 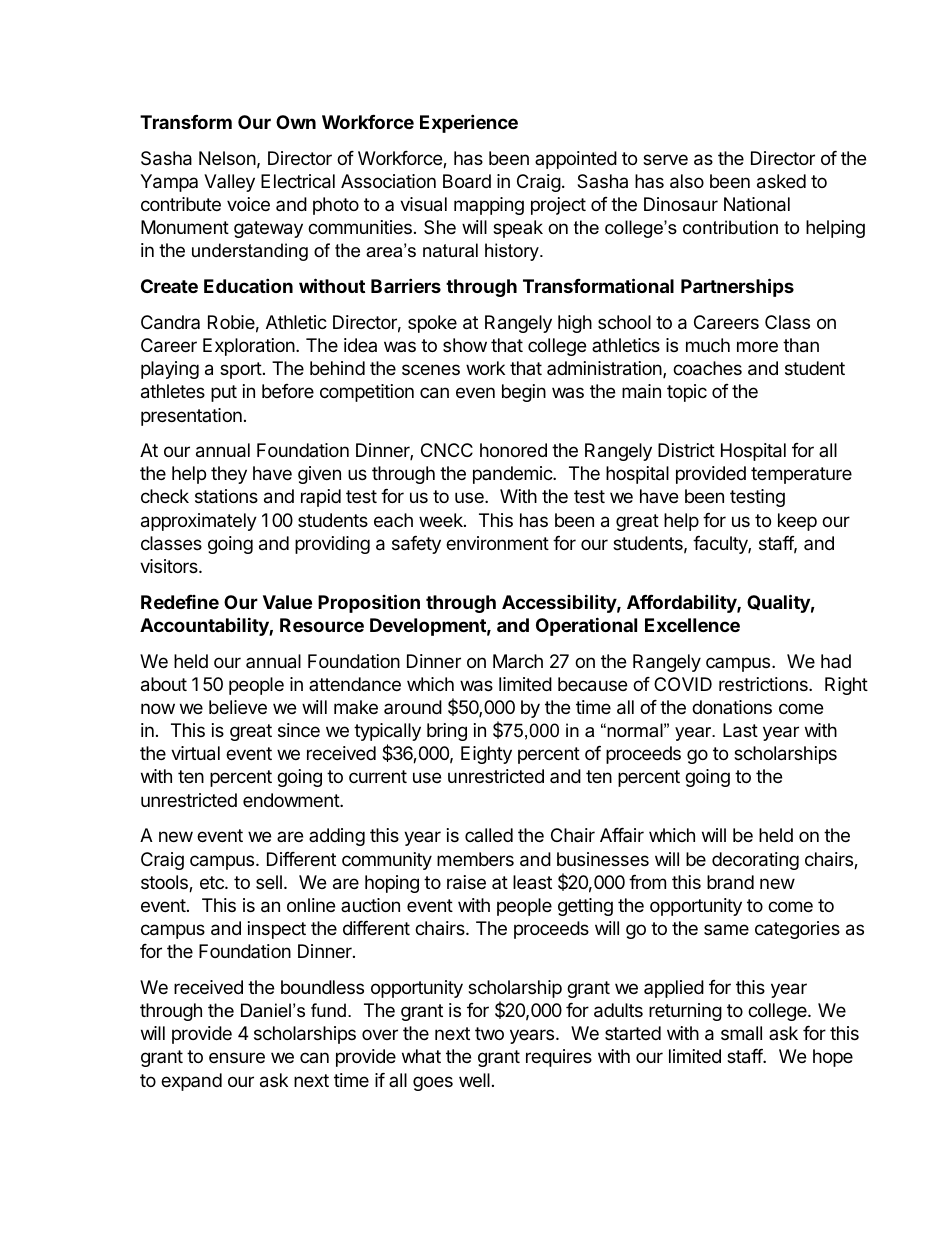 I want to click on they, so click(x=229, y=475).
